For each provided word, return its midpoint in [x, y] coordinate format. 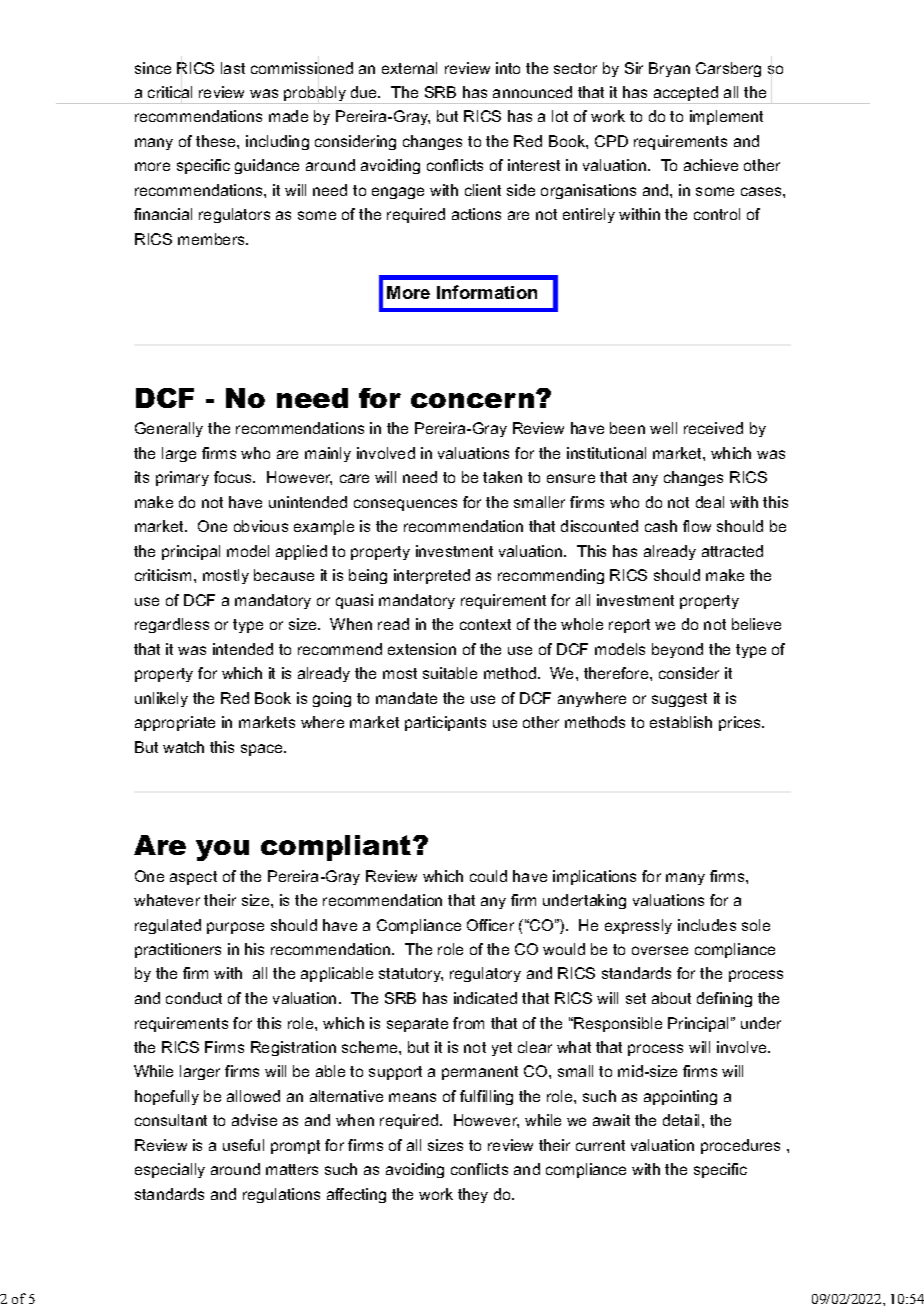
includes [707, 925]
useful [243, 1145]
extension [422, 649]
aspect [193, 878]
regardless [172, 625]
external [409, 68]
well [663, 428]
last [233, 68]
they [473, 1195]
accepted [686, 95]
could [488, 876]
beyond [677, 650]
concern [474, 400]
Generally [169, 429]
